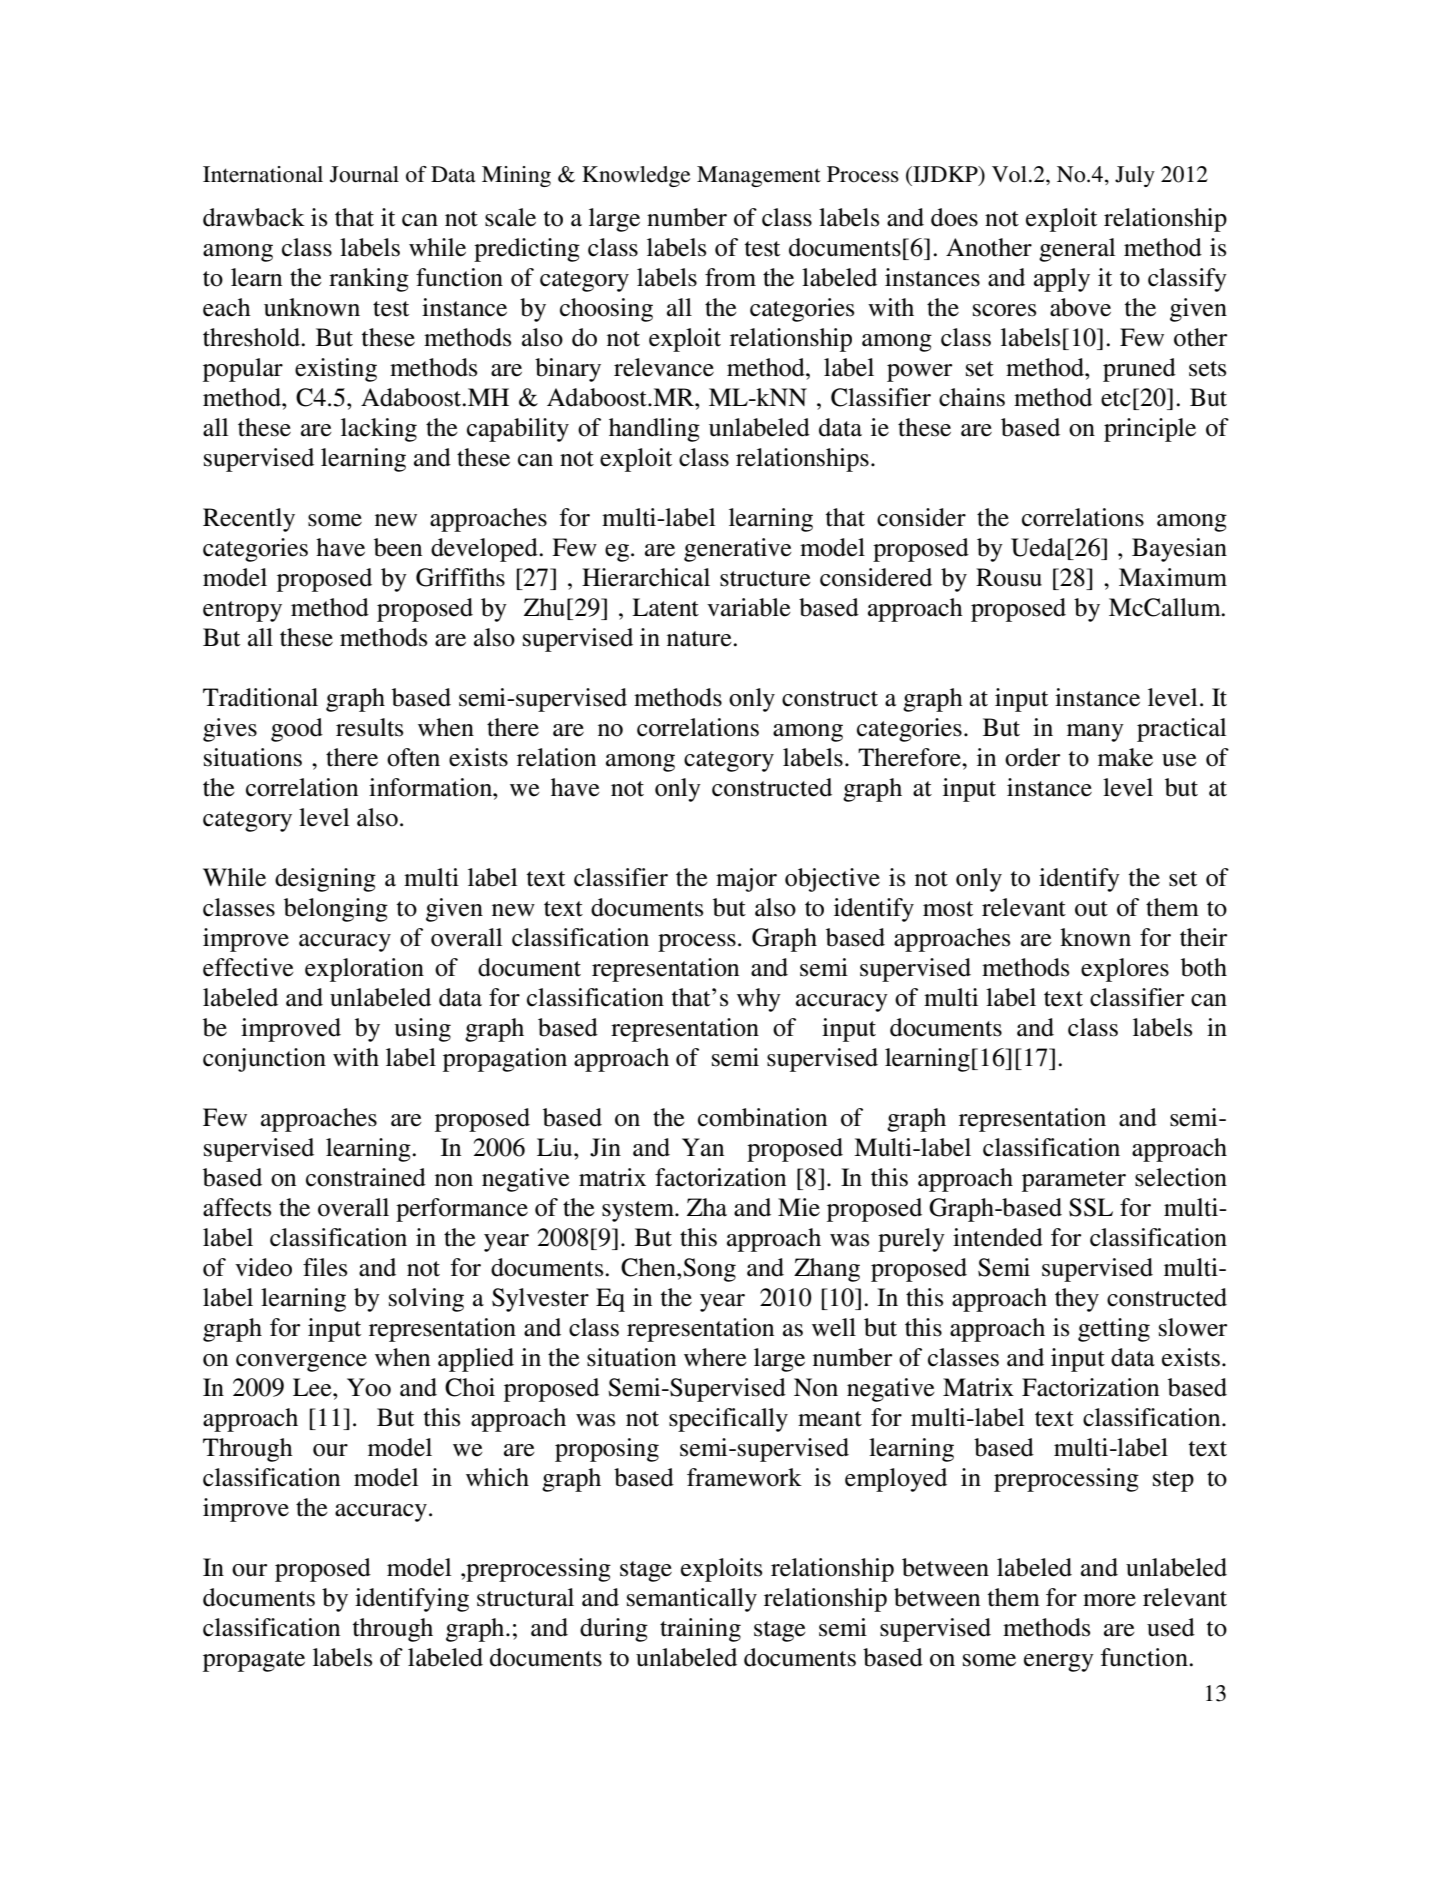 This image has height=1878, width=1451. What do you see at coordinates (1173, 577) in the image?
I see `Maximum` at bounding box center [1173, 577].
